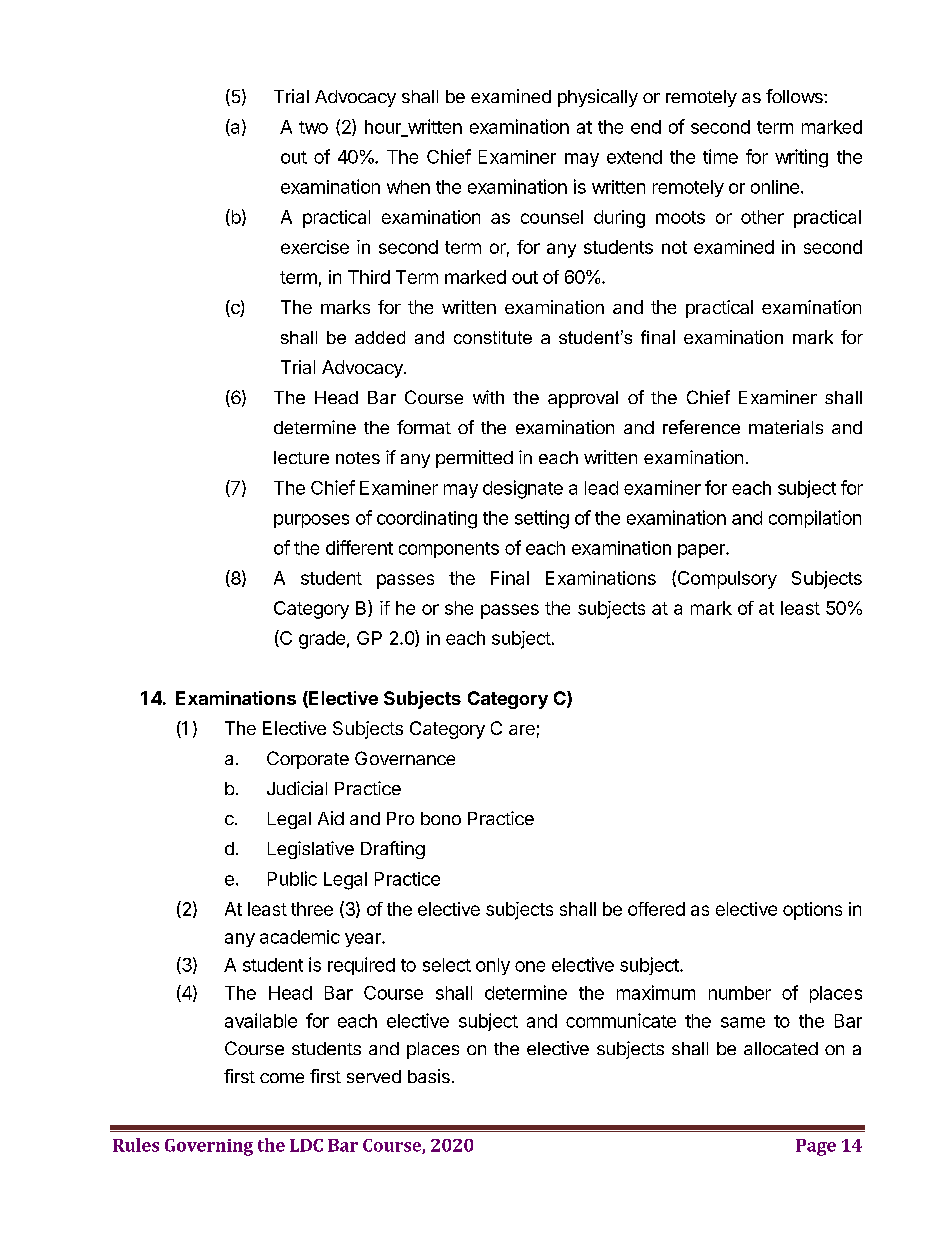 The height and width of the document is (1233, 952). Describe the element at coordinates (209, 1147) in the document. I see `Governing` at that location.
